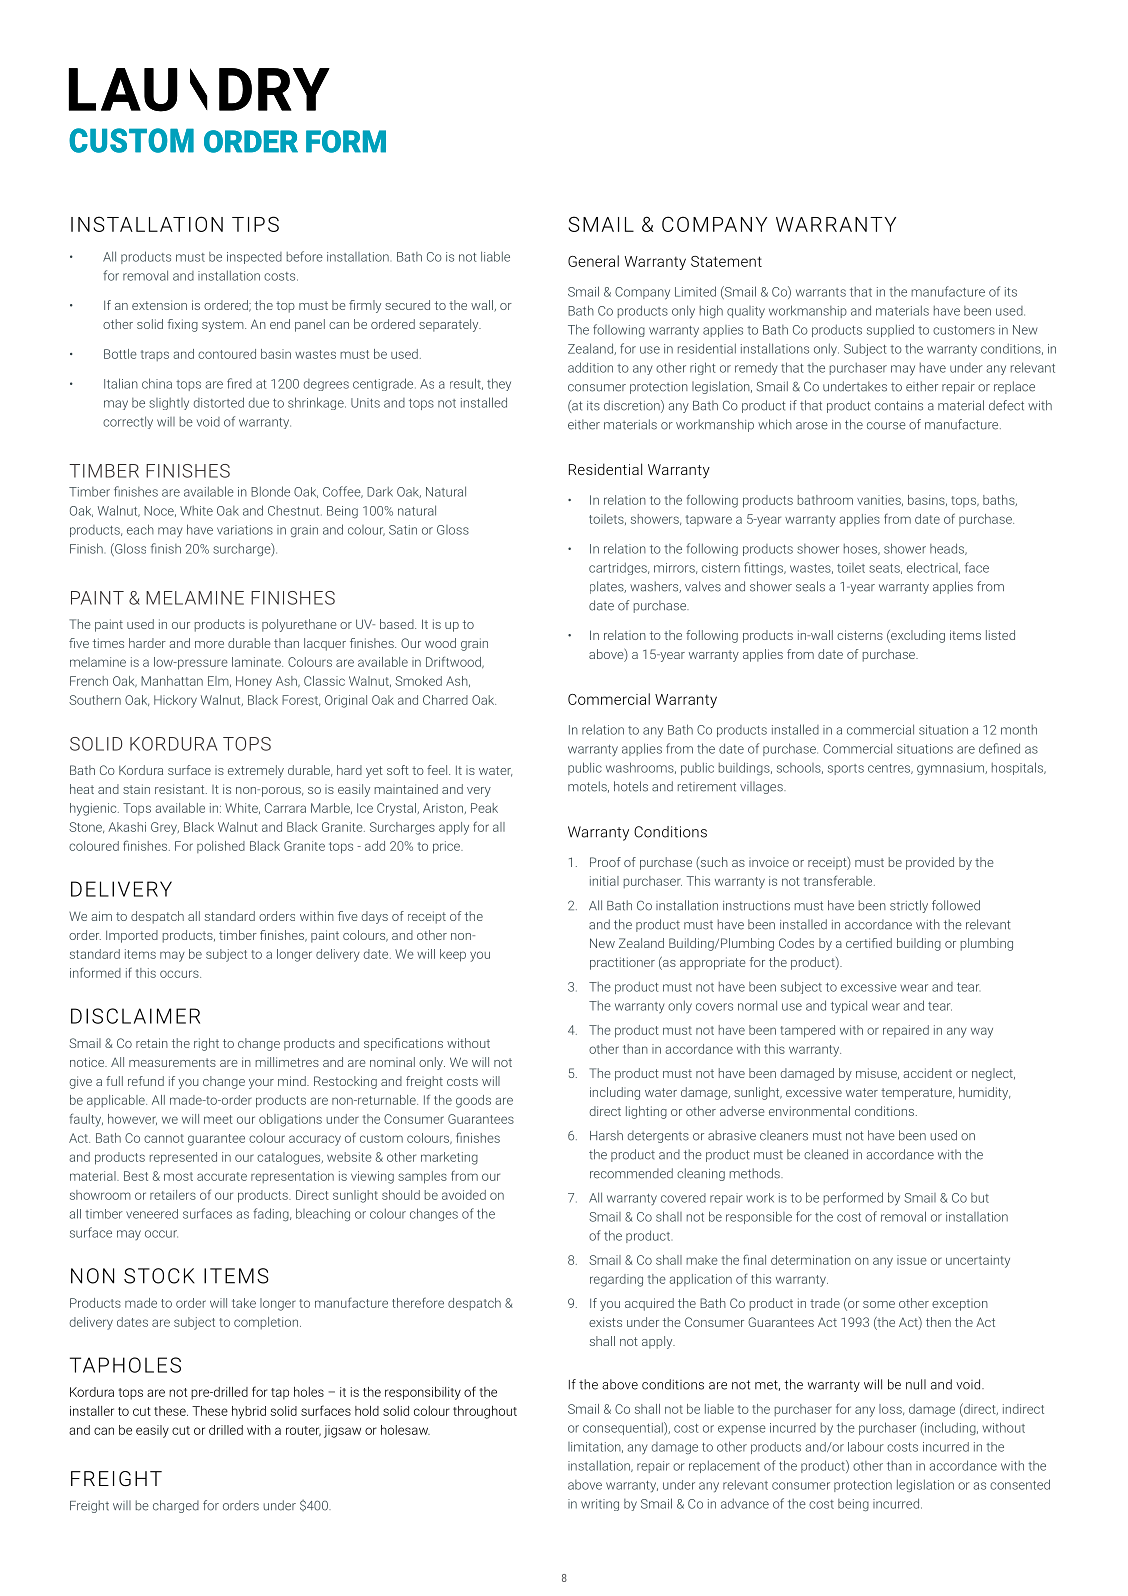  I want to click on practitioner, so click(622, 963).
